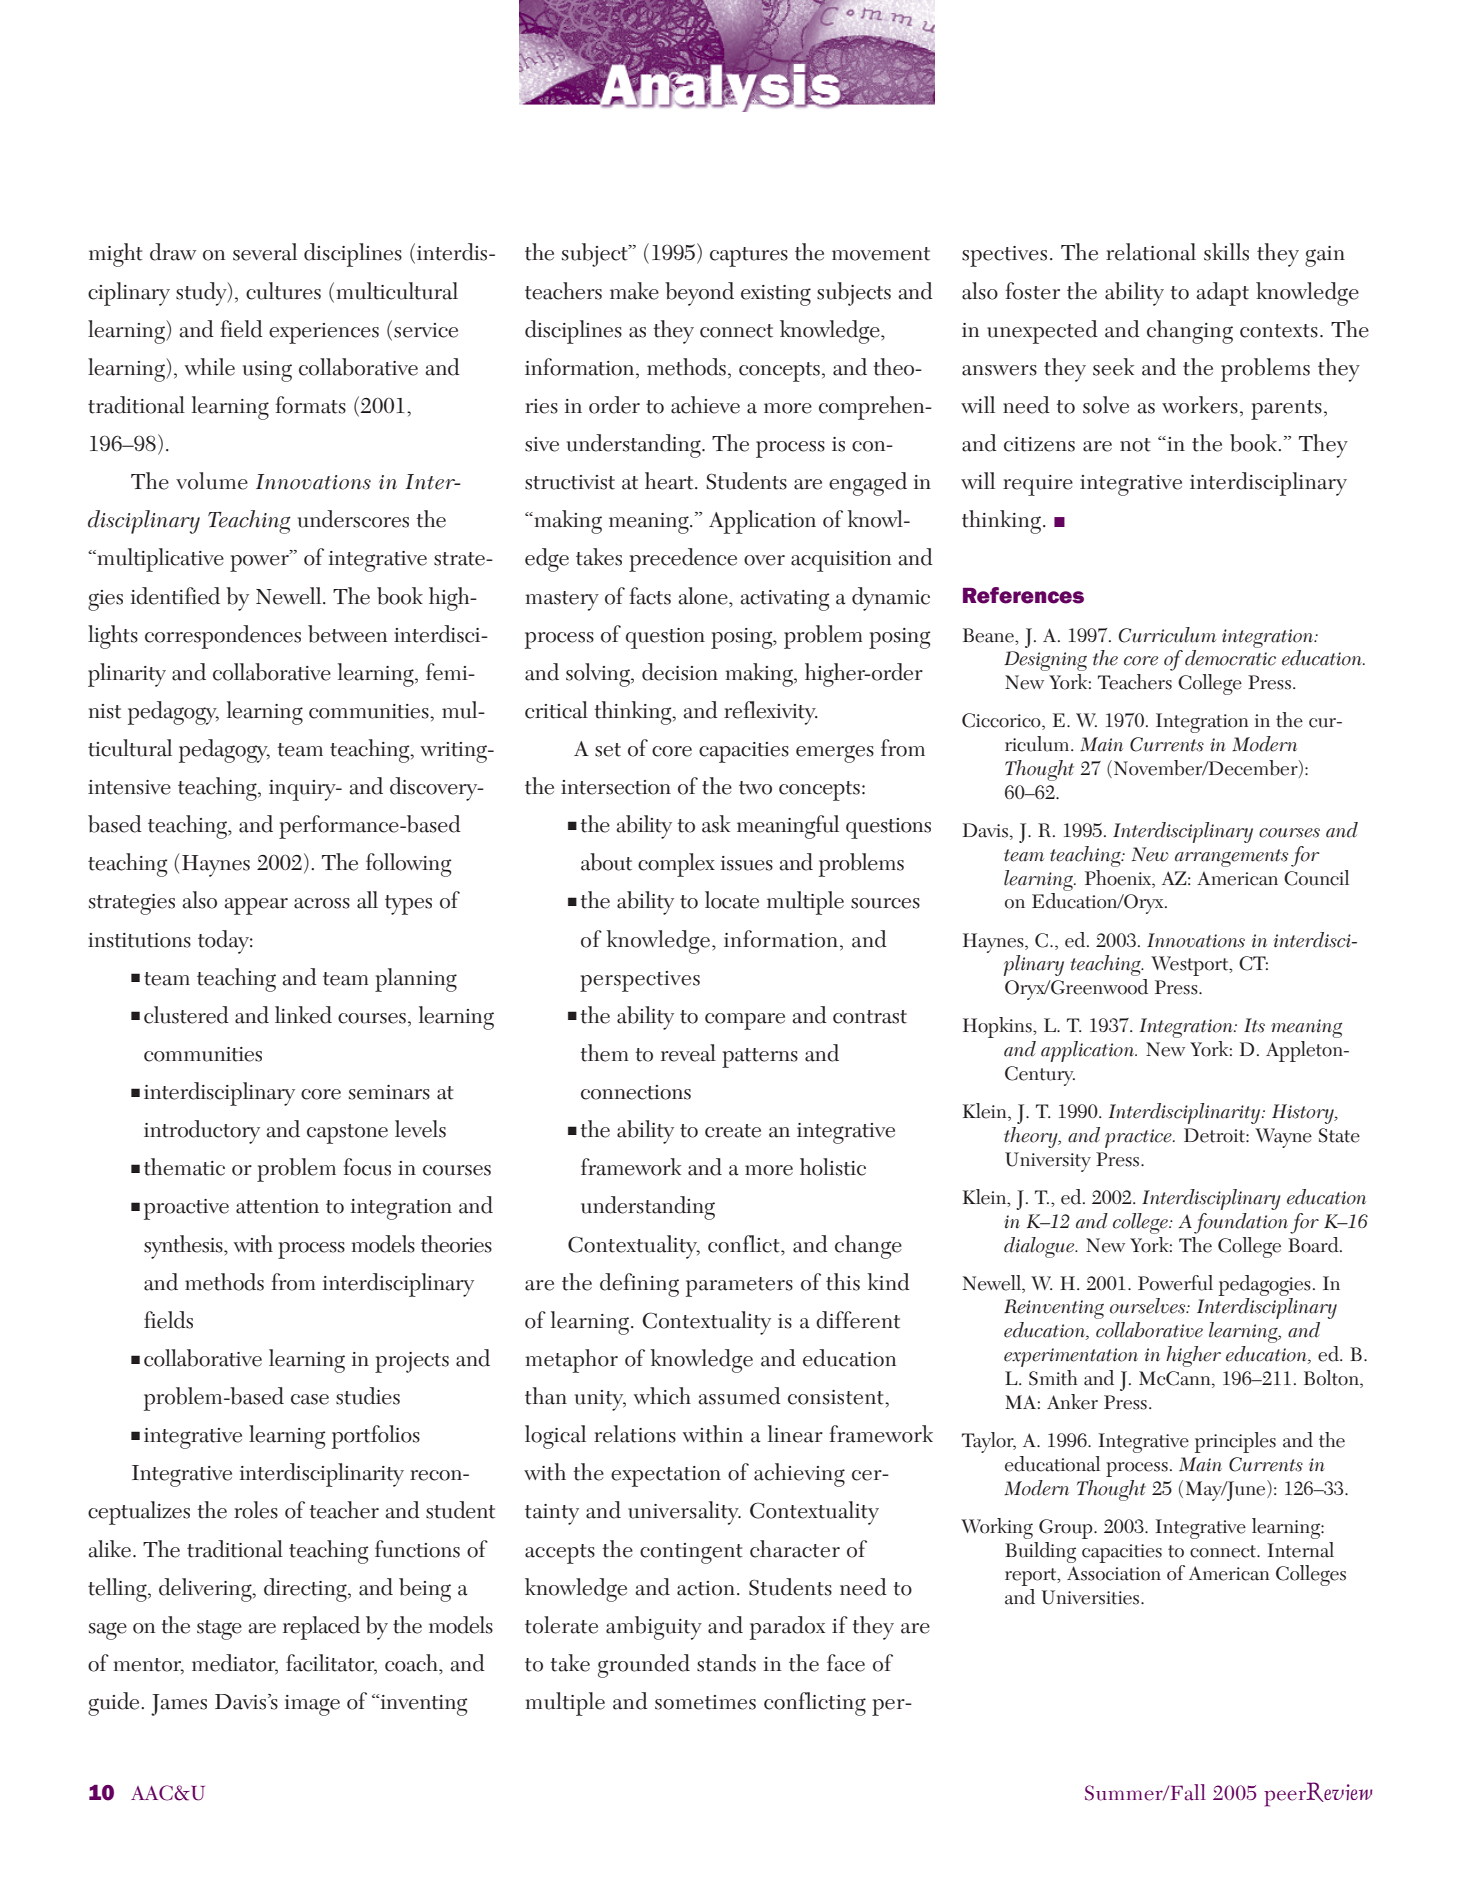 This screenshot has width=1458, height=1887. Describe the element at coordinates (1223, 294) in the screenshot. I see `adapt` at that location.
